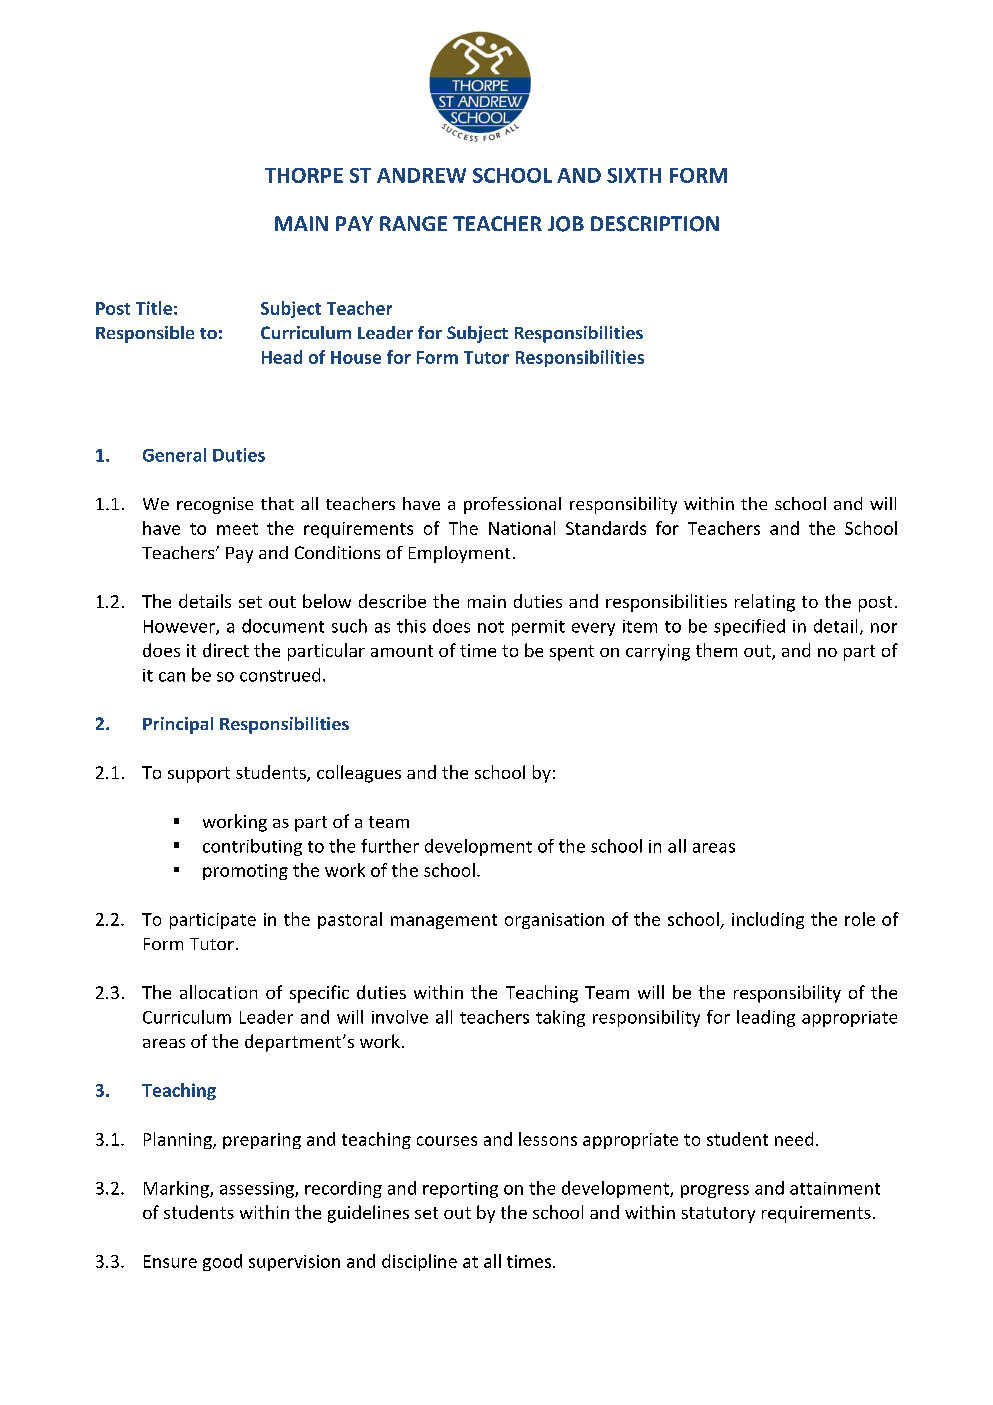 The image size is (993, 1405). Describe the element at coordinates (215, 505) in the image. I see `recognise` at that location.
